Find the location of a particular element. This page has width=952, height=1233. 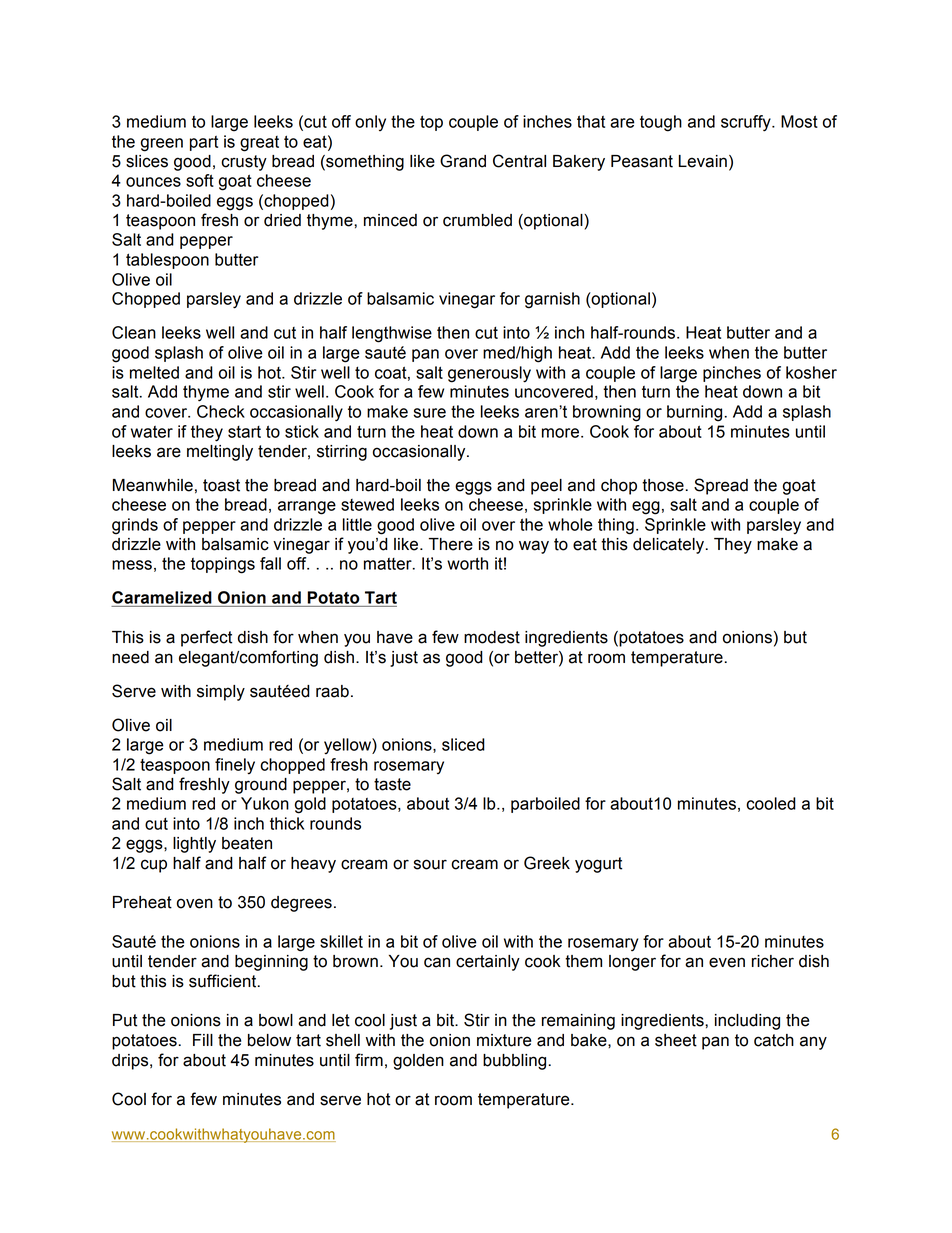

including is located at coordinates (747, 1022).
